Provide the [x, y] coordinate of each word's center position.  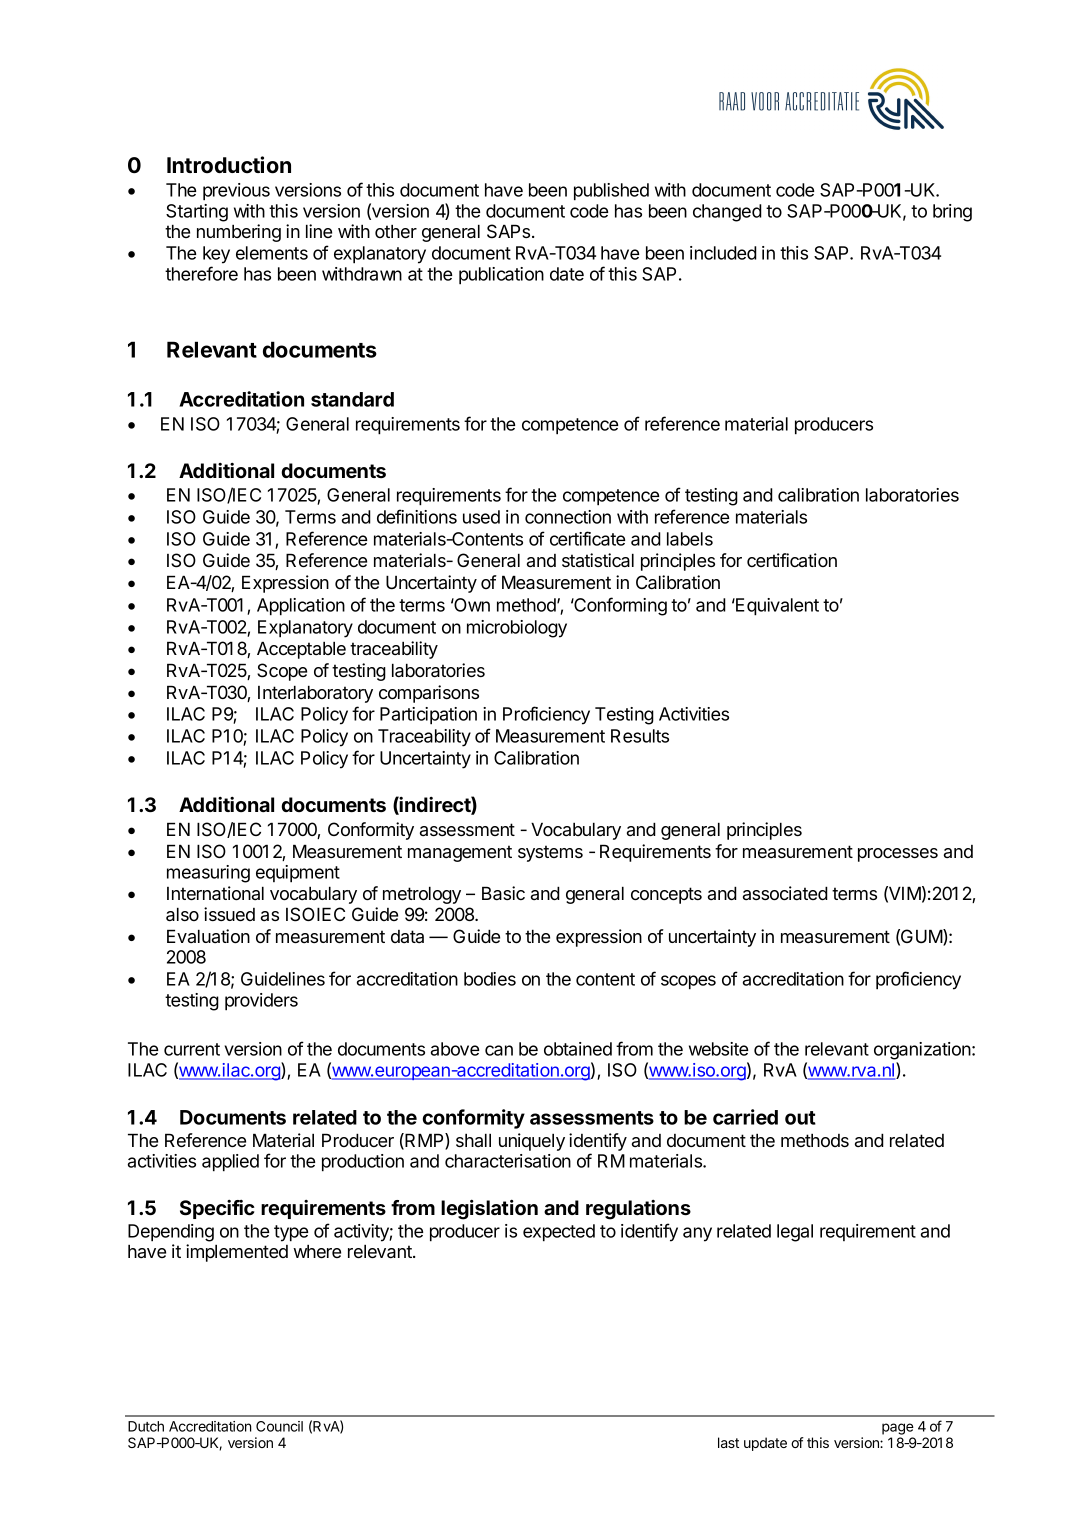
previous [236, 192]
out [800, 1118]
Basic [503, 893]
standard [352, 399]
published [611, 192]
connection [568, 517]
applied [230, 1163]
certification [792, 560]
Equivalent [776, 607]
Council [279, 1426]
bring [952, 213]
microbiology [517, 629]
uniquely [532, 1142]
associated [785, 893]
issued [229, 914]
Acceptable [301, 650]
